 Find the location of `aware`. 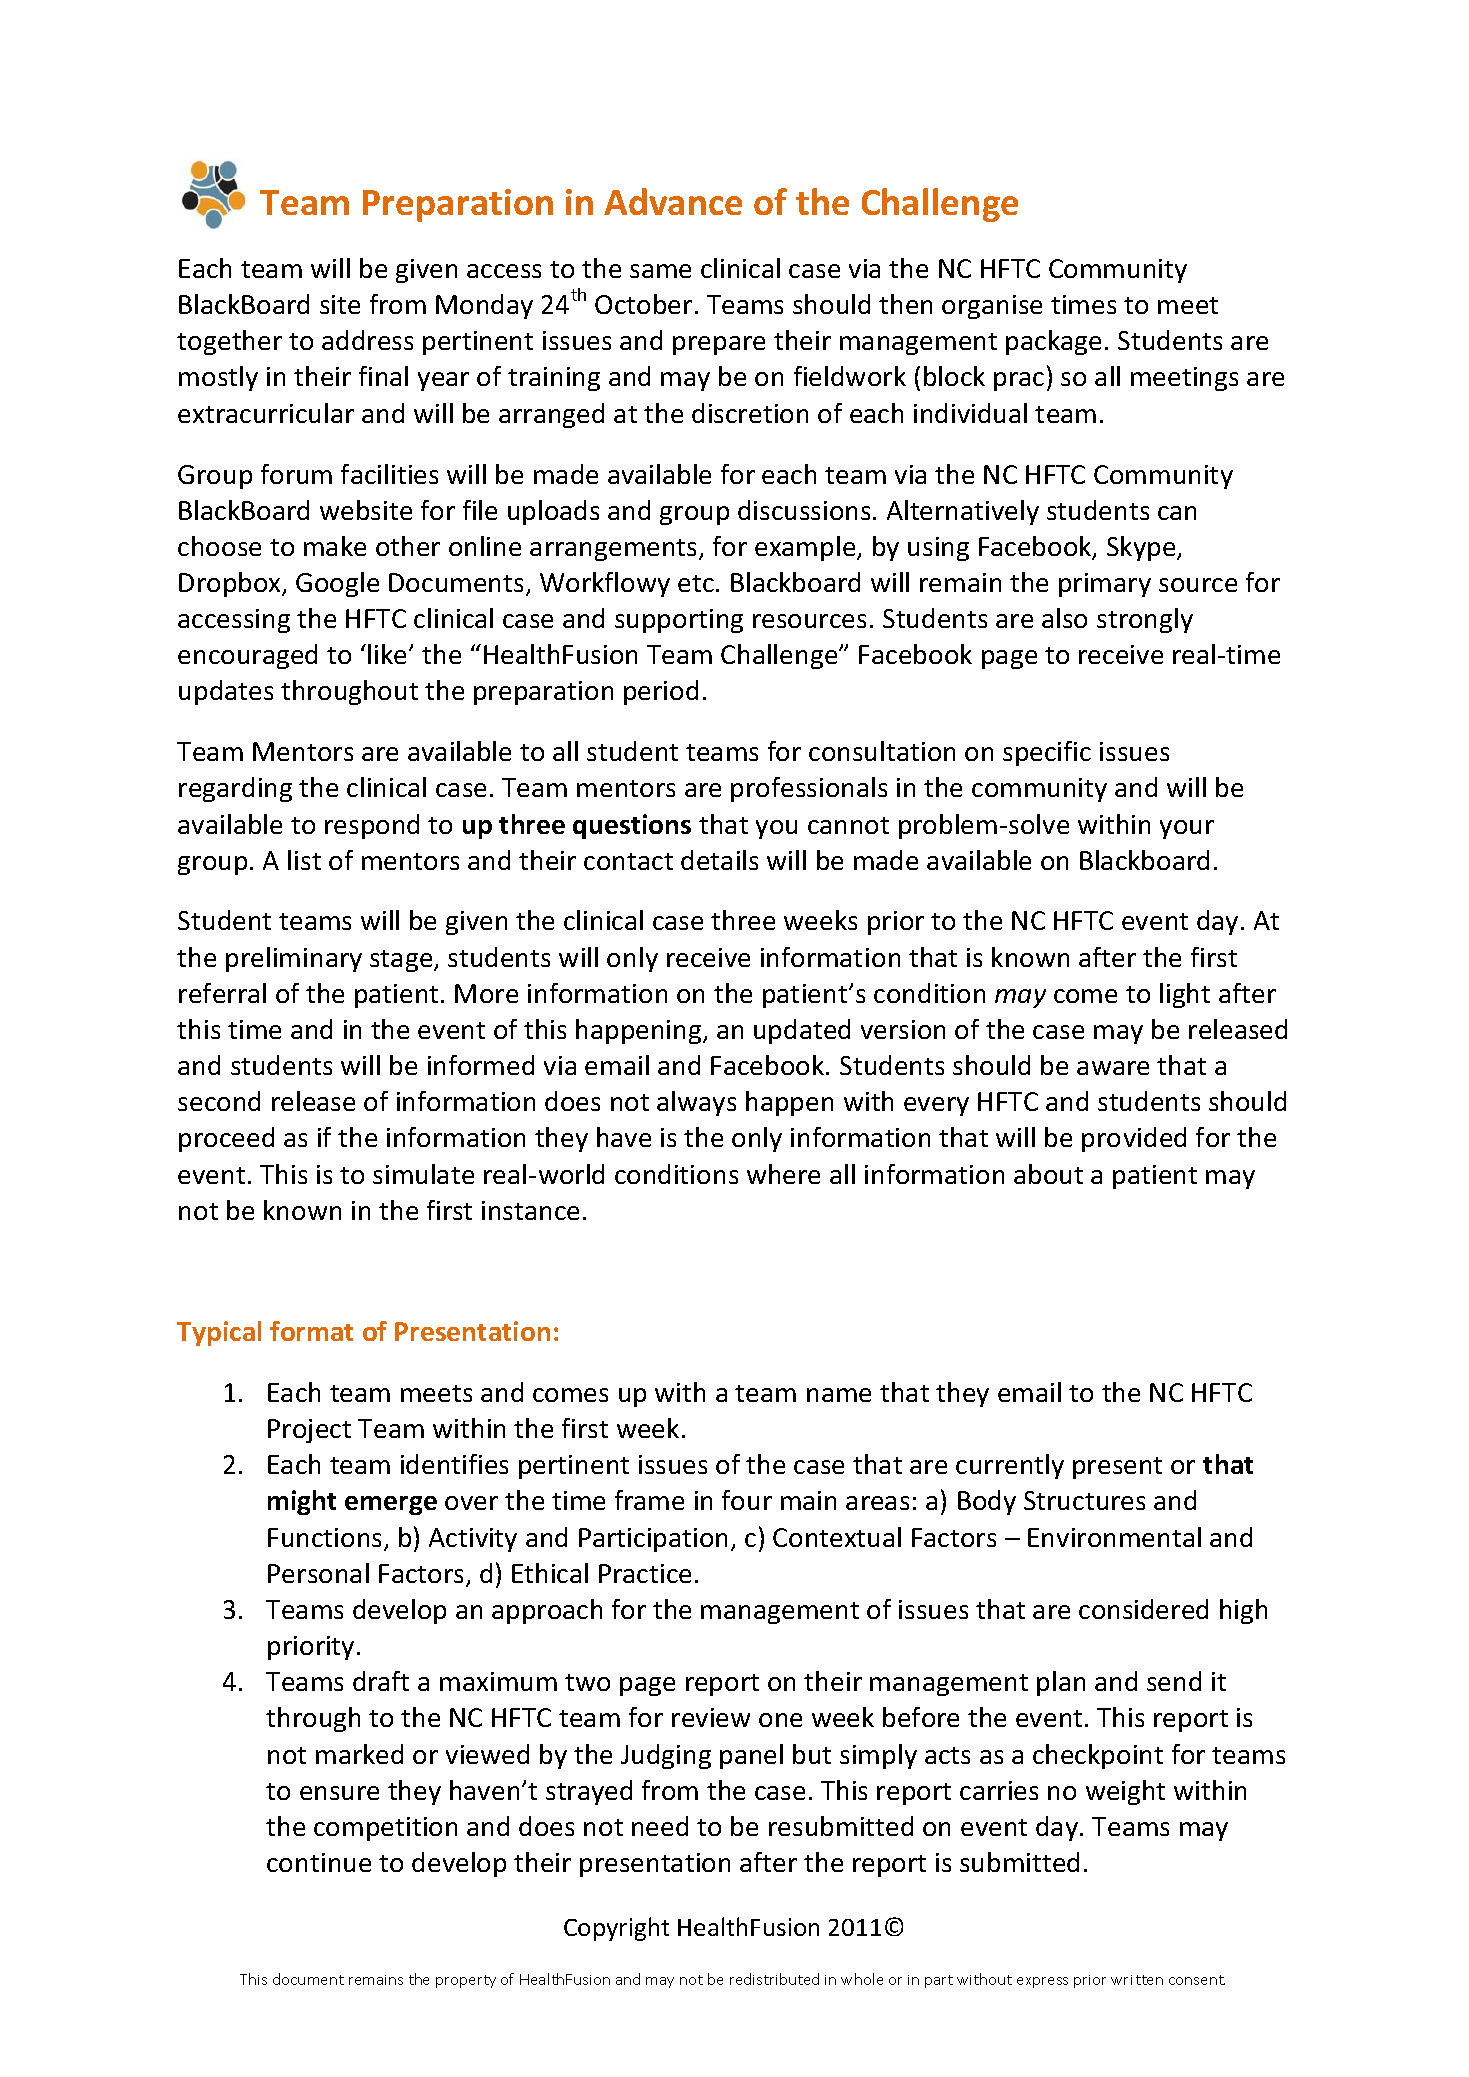

aware is located at coordinates (1113, 1068).
